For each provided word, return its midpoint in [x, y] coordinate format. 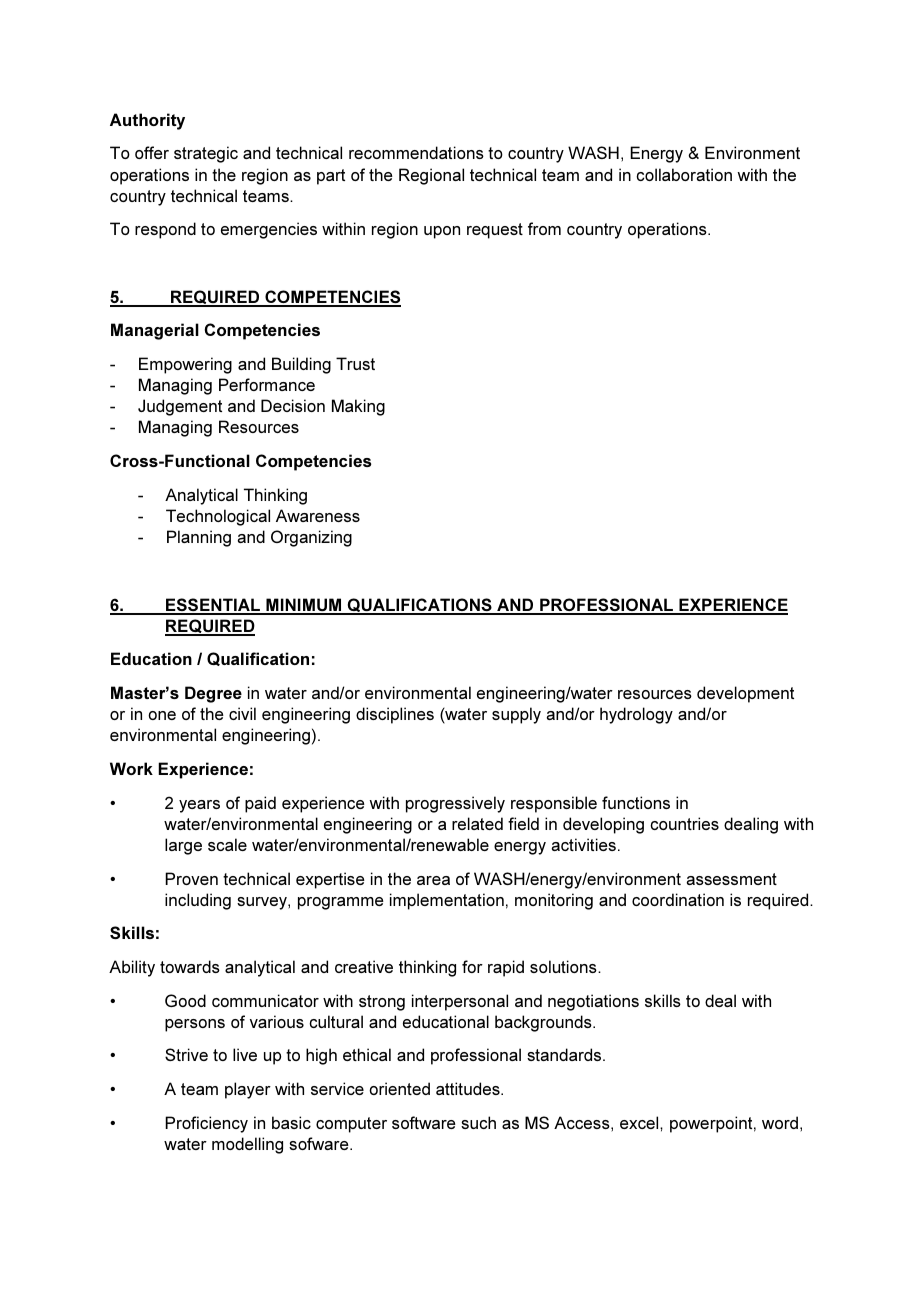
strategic [206, 154]
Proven [191, 878]
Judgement [180, 407]
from [544, 228]
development [745, 694]
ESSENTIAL [213, 606]
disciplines [395, 715]
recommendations [416, 152]
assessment [732, 879]
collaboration [684, 174]
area [433, 880]
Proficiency [206, 1124]
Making [358, 407]
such [478, 1122]
